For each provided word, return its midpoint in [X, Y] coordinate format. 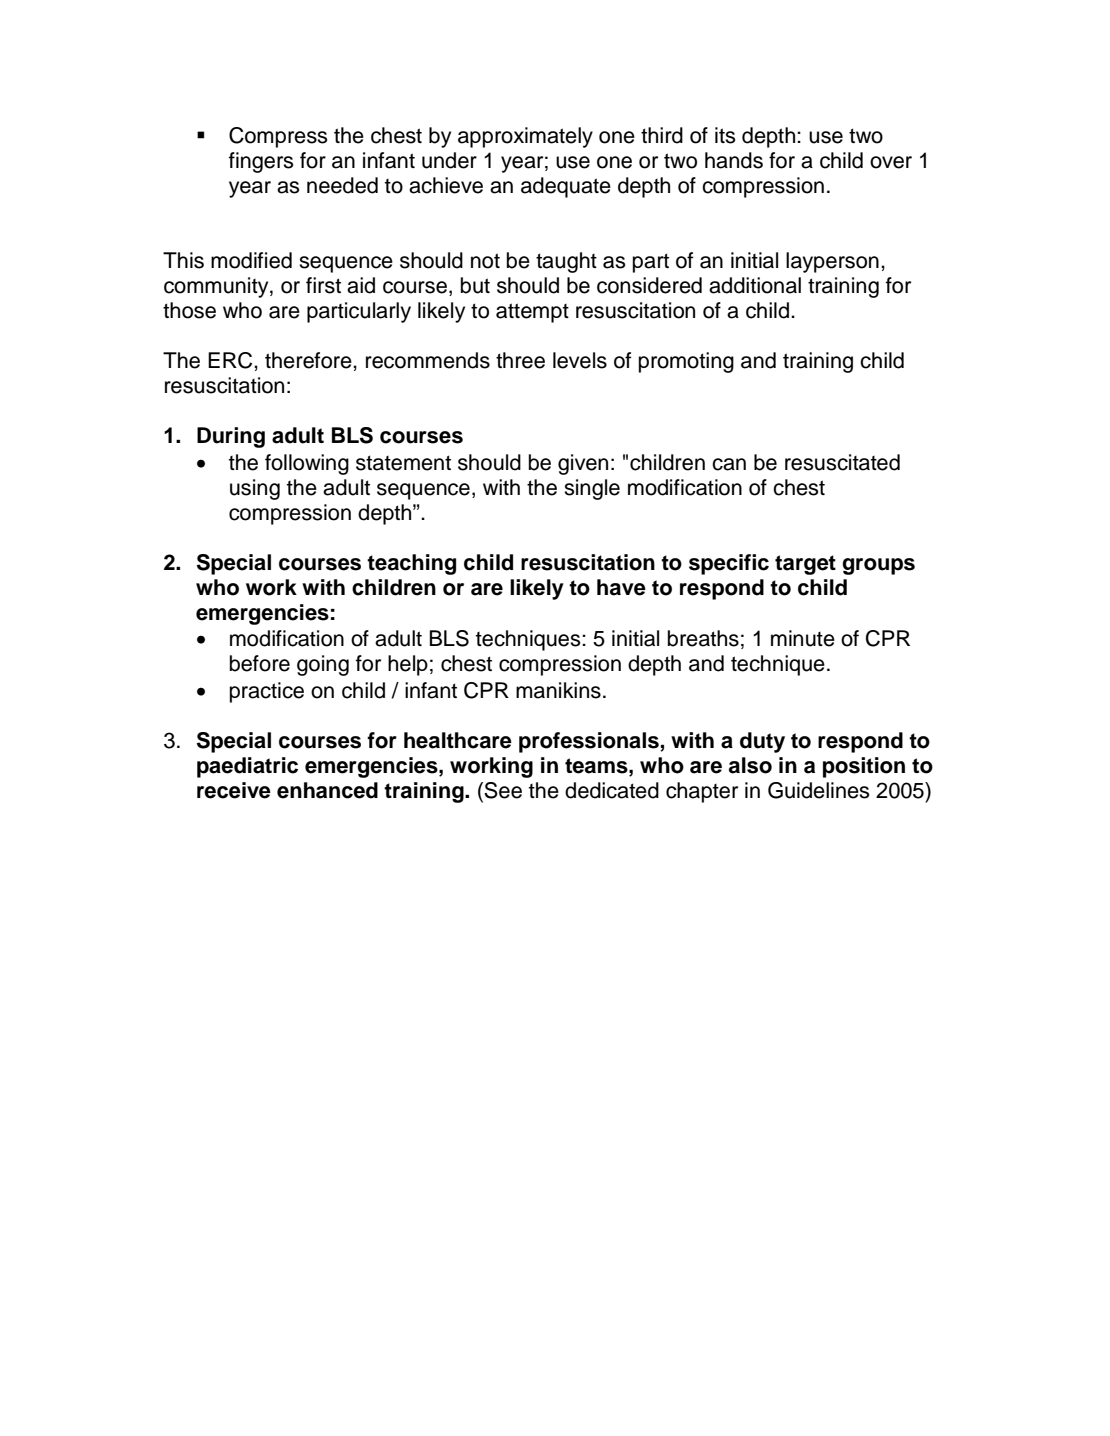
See [503, 790]
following [307, 464]
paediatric [247, 767]
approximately [525, 137]
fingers [261, 162]
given [583, 464]
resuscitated [842, 462]
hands [734, 160]
